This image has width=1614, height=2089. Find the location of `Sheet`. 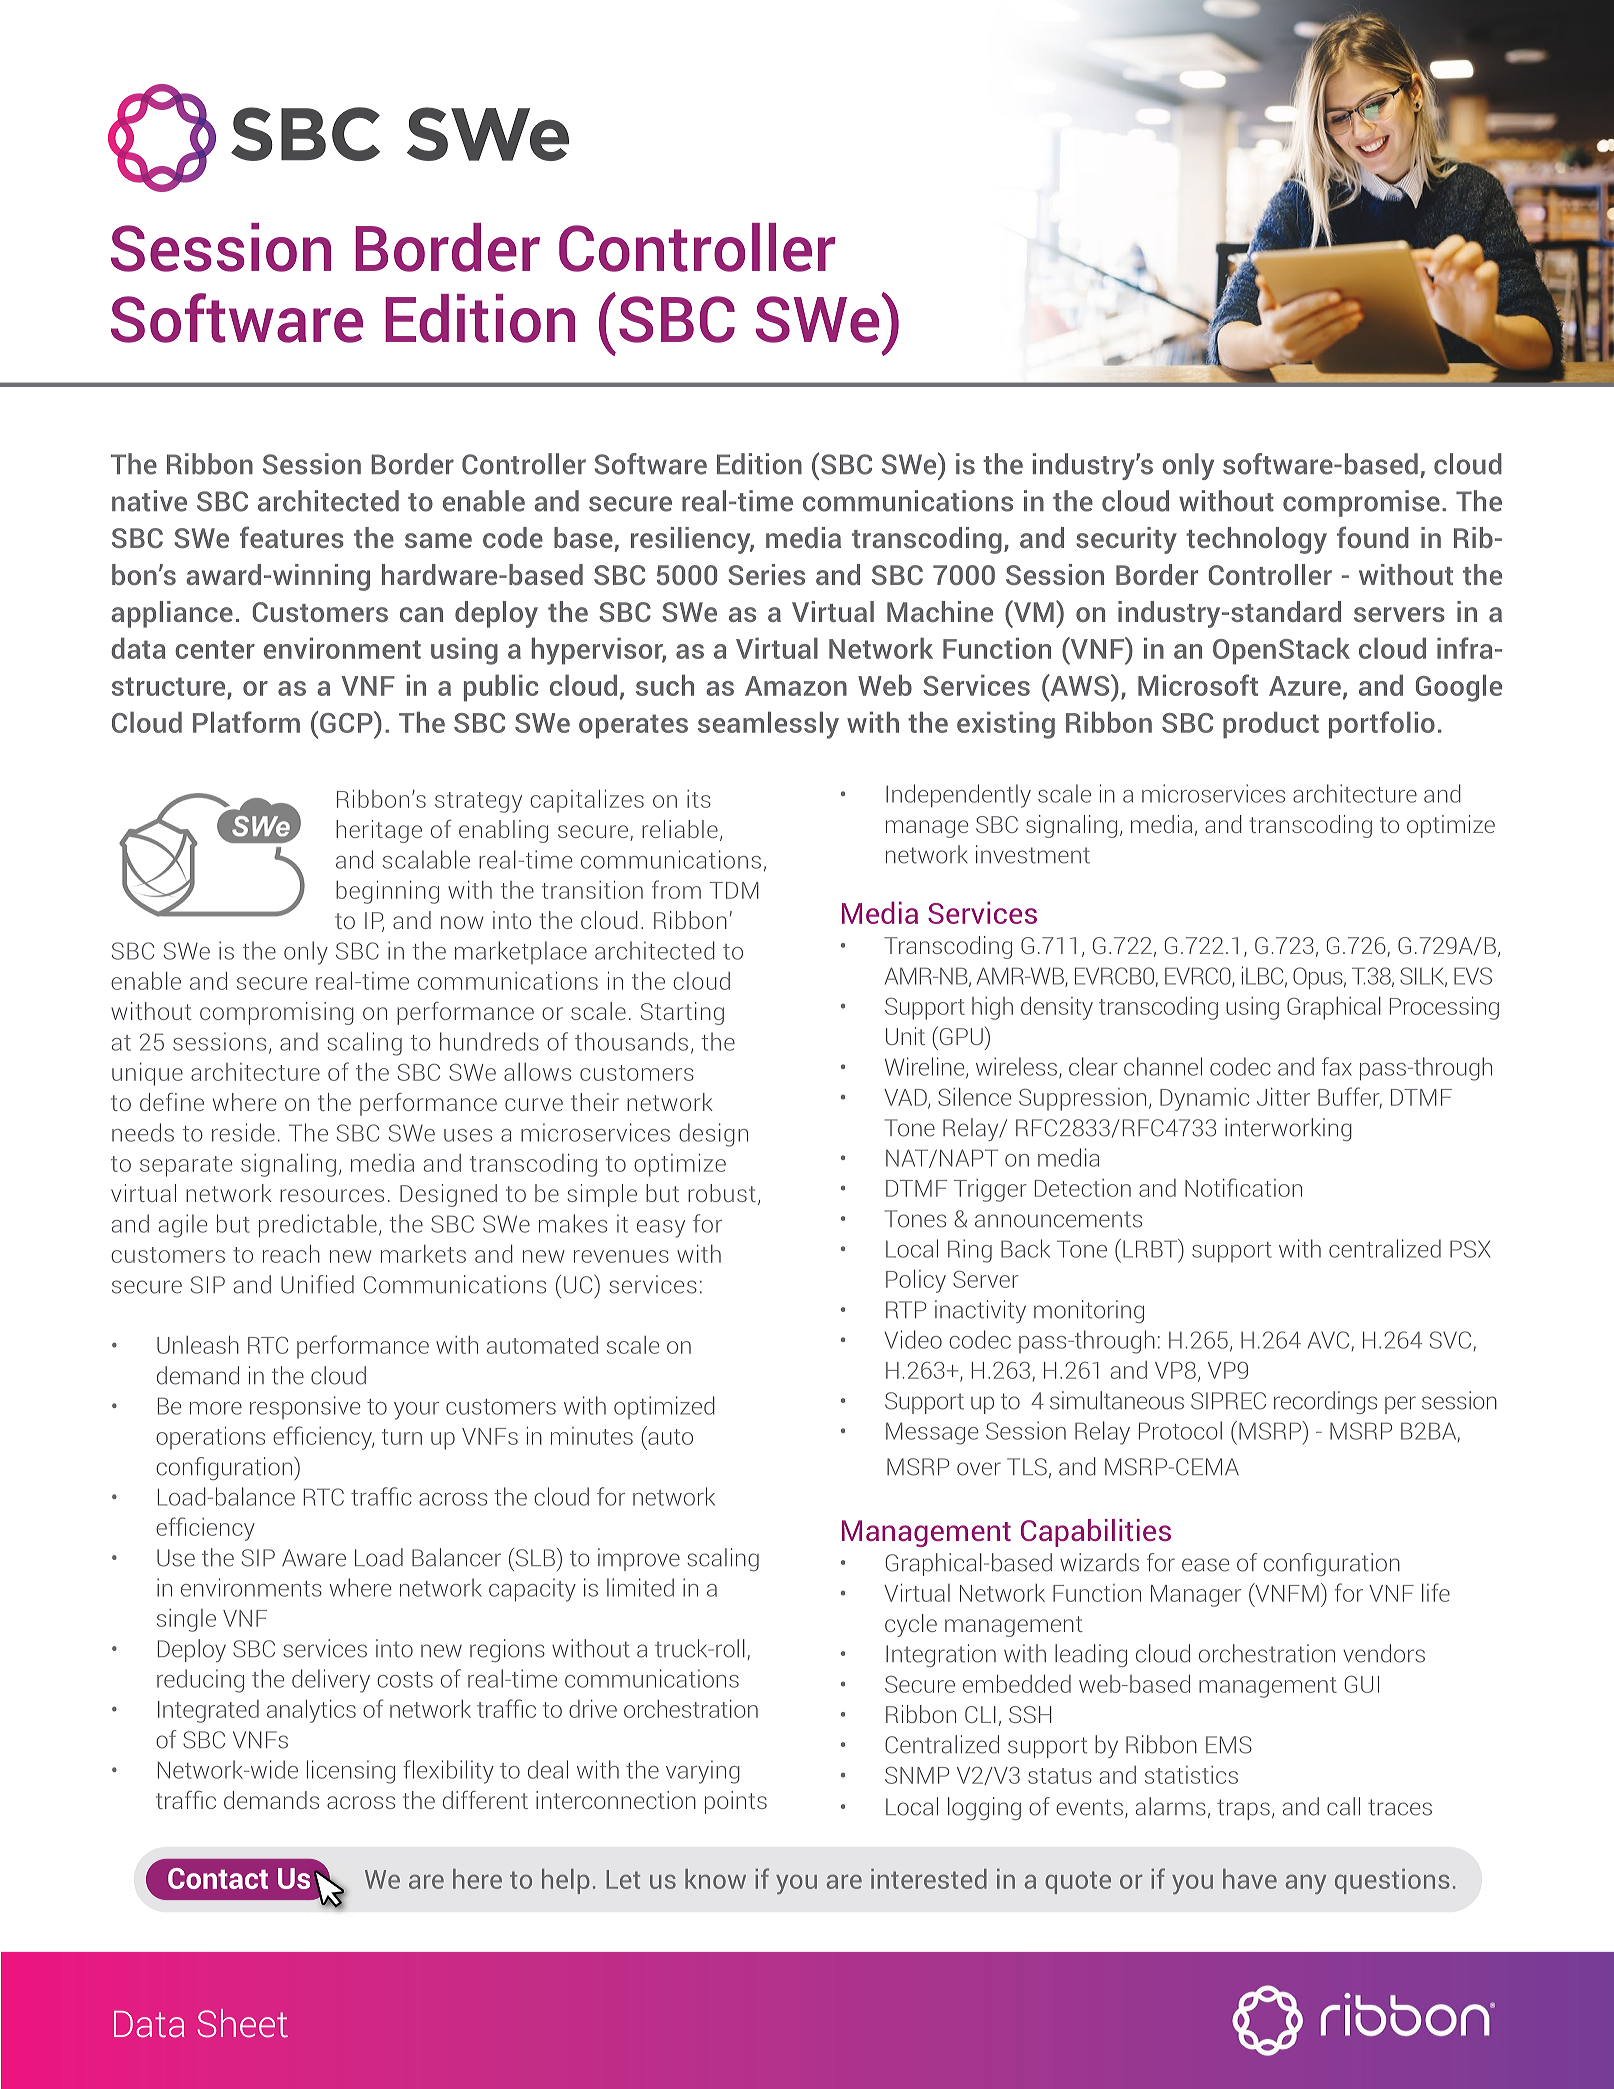

Sheet is located at coordinates (242, 2023).
